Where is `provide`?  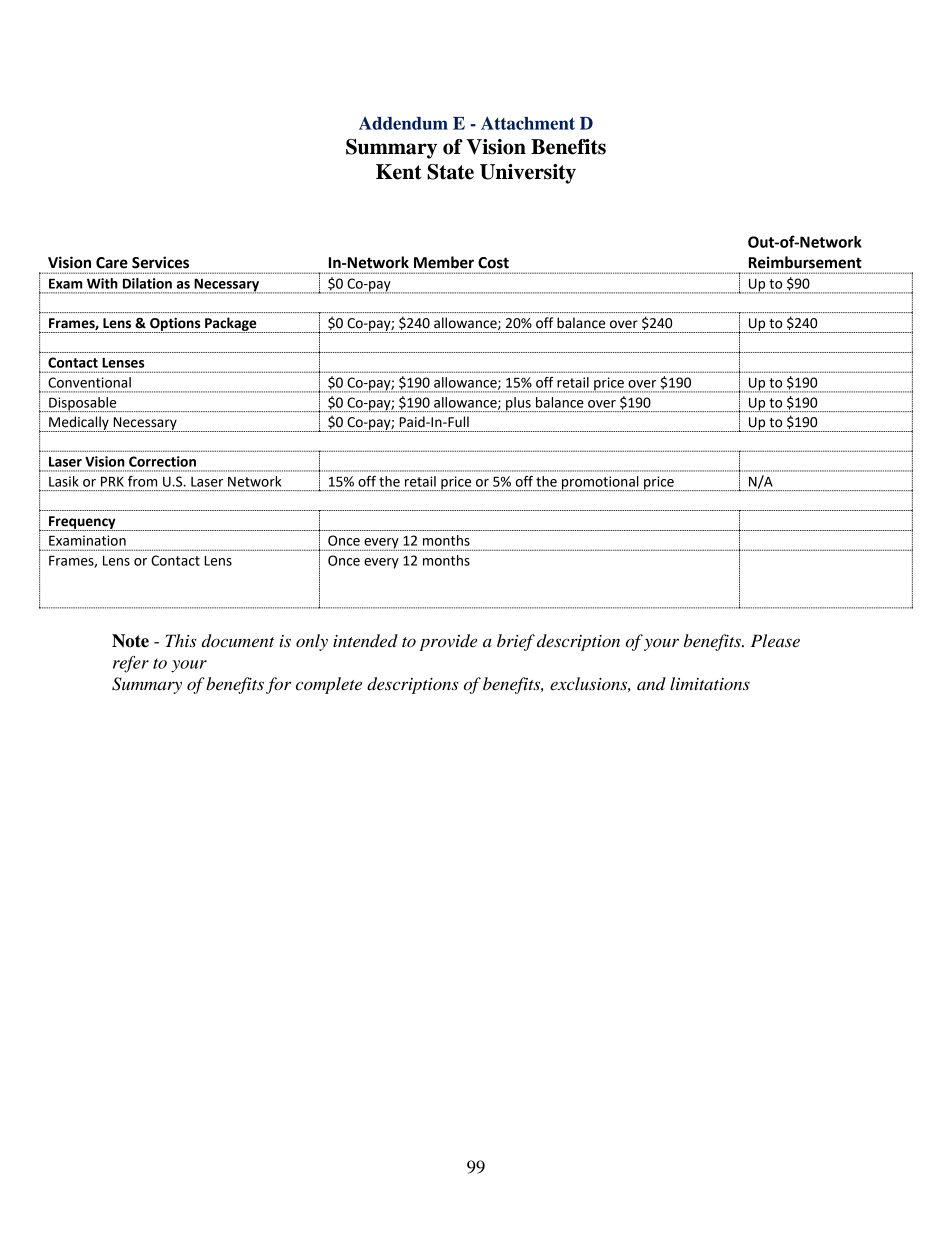
provide is located at coordinates (448, 642).
